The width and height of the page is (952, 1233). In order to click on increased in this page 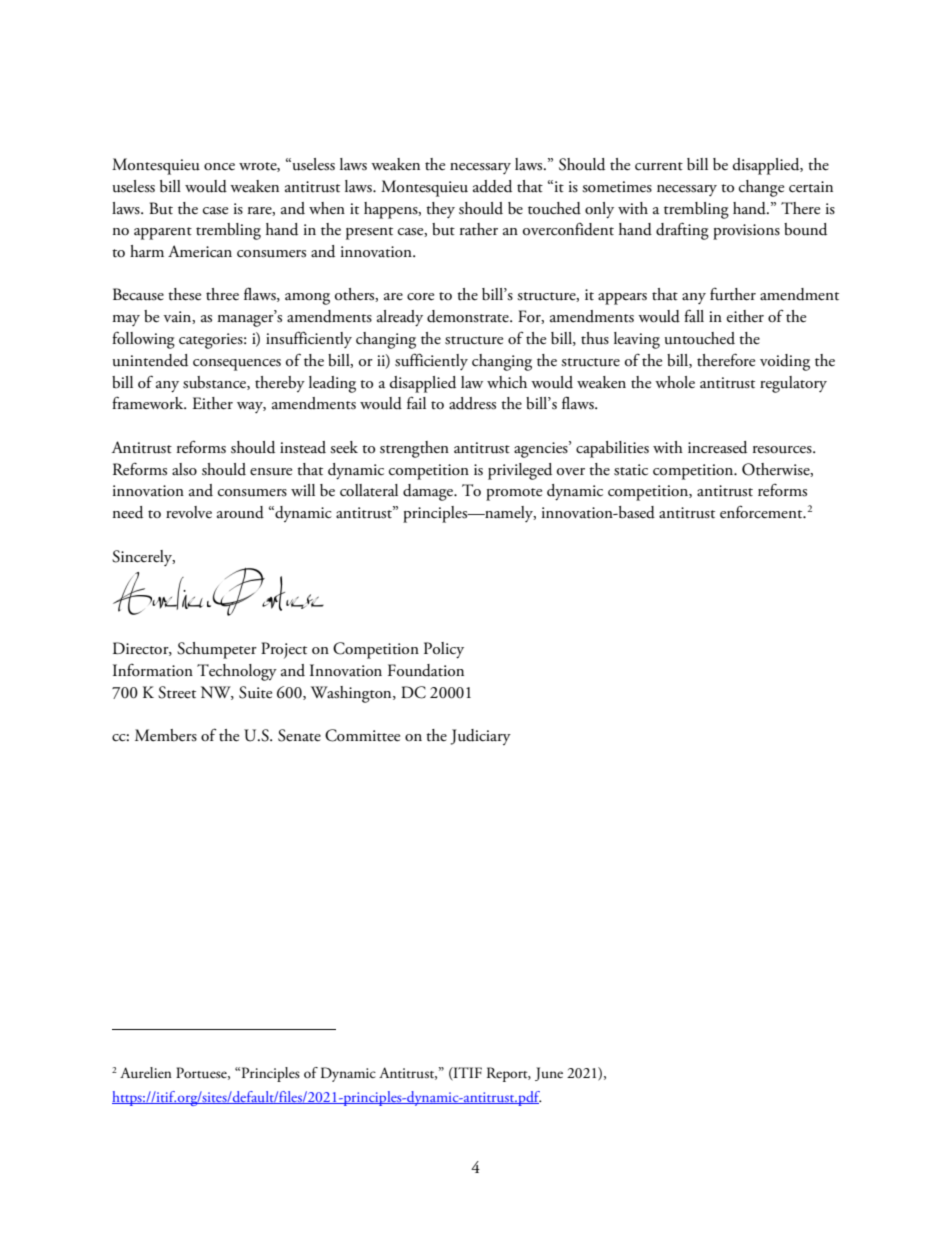, I will do `click(717, 447)`.
